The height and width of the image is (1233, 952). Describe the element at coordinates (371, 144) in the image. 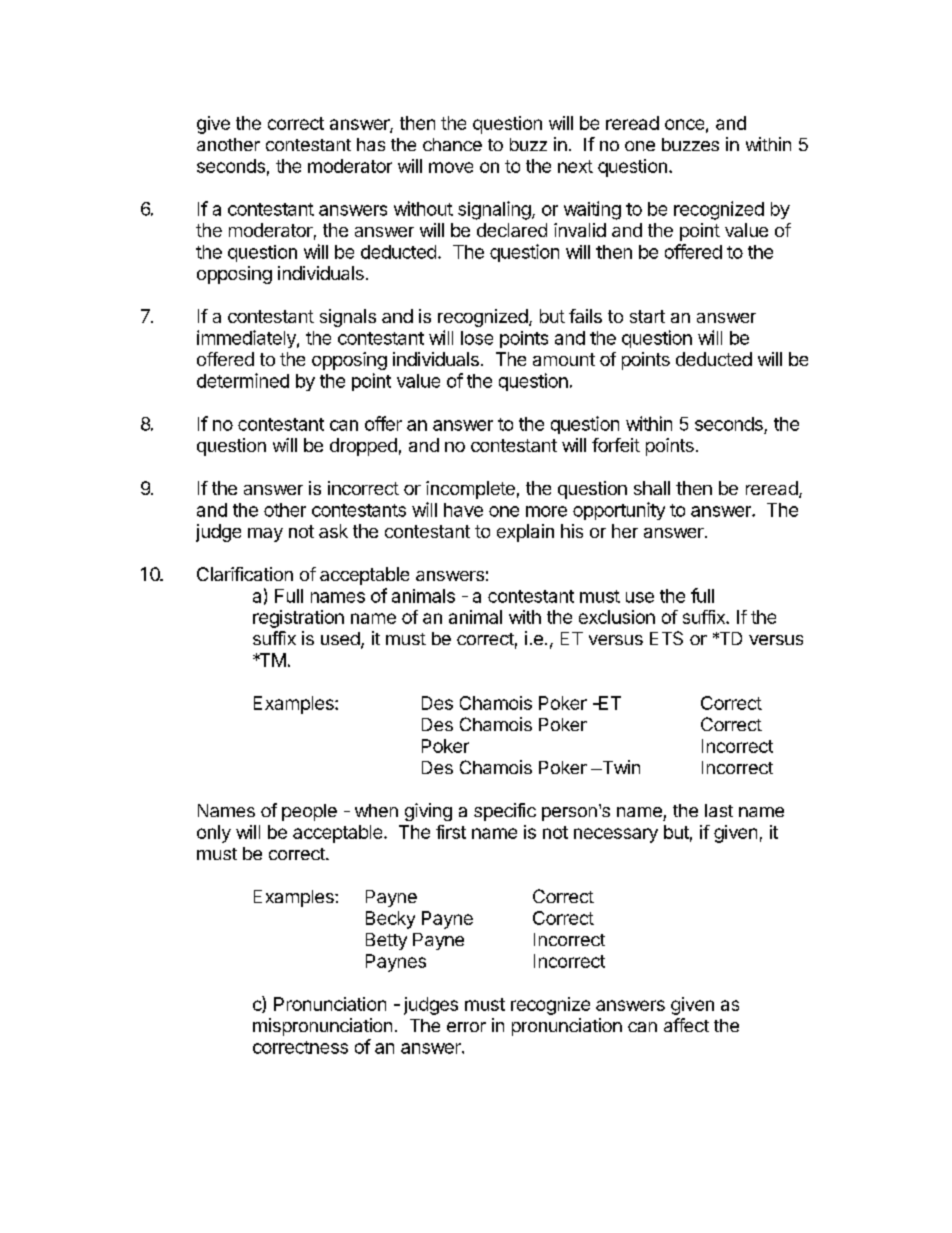

I see `has` at that location.
